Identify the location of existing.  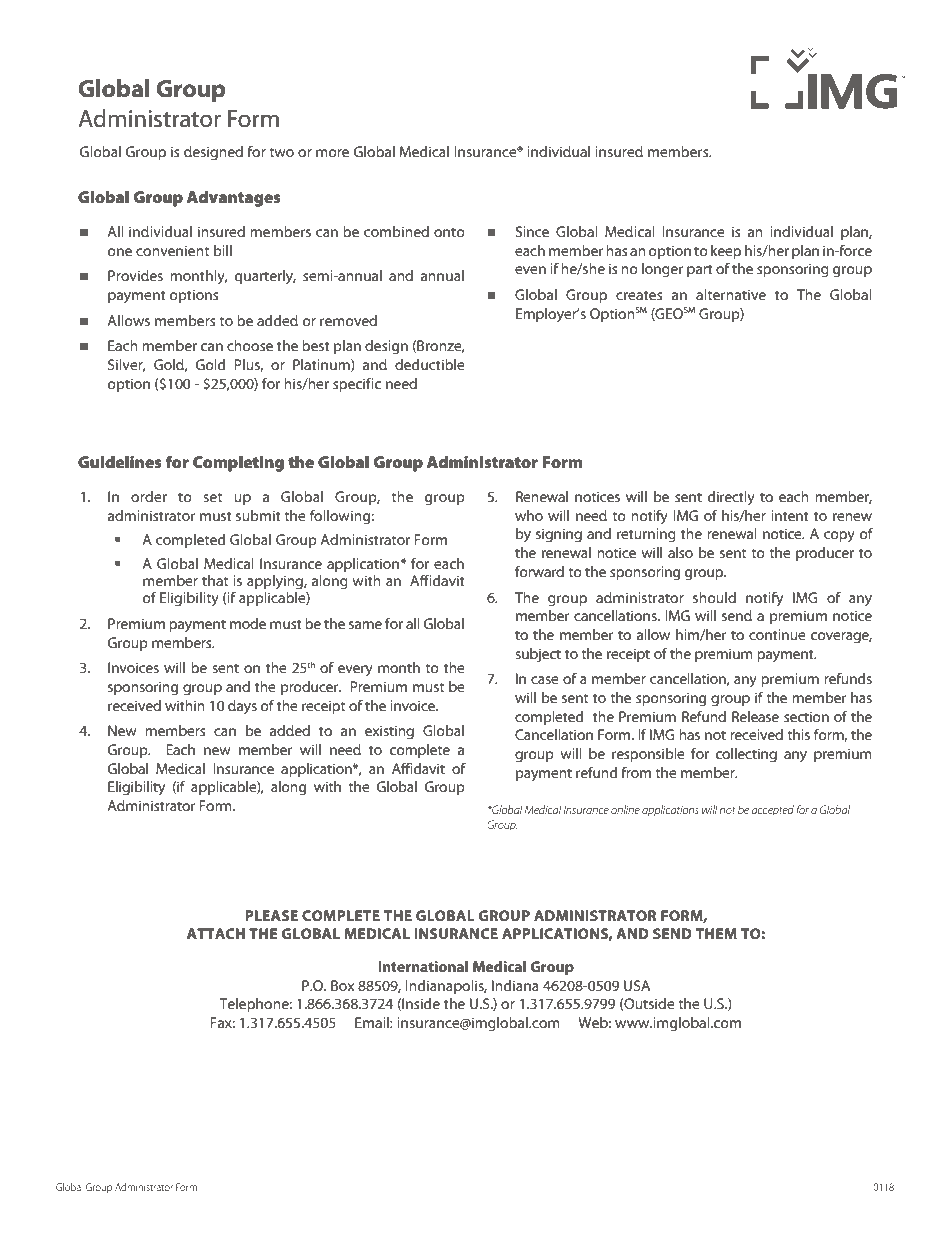
(389, 732).
